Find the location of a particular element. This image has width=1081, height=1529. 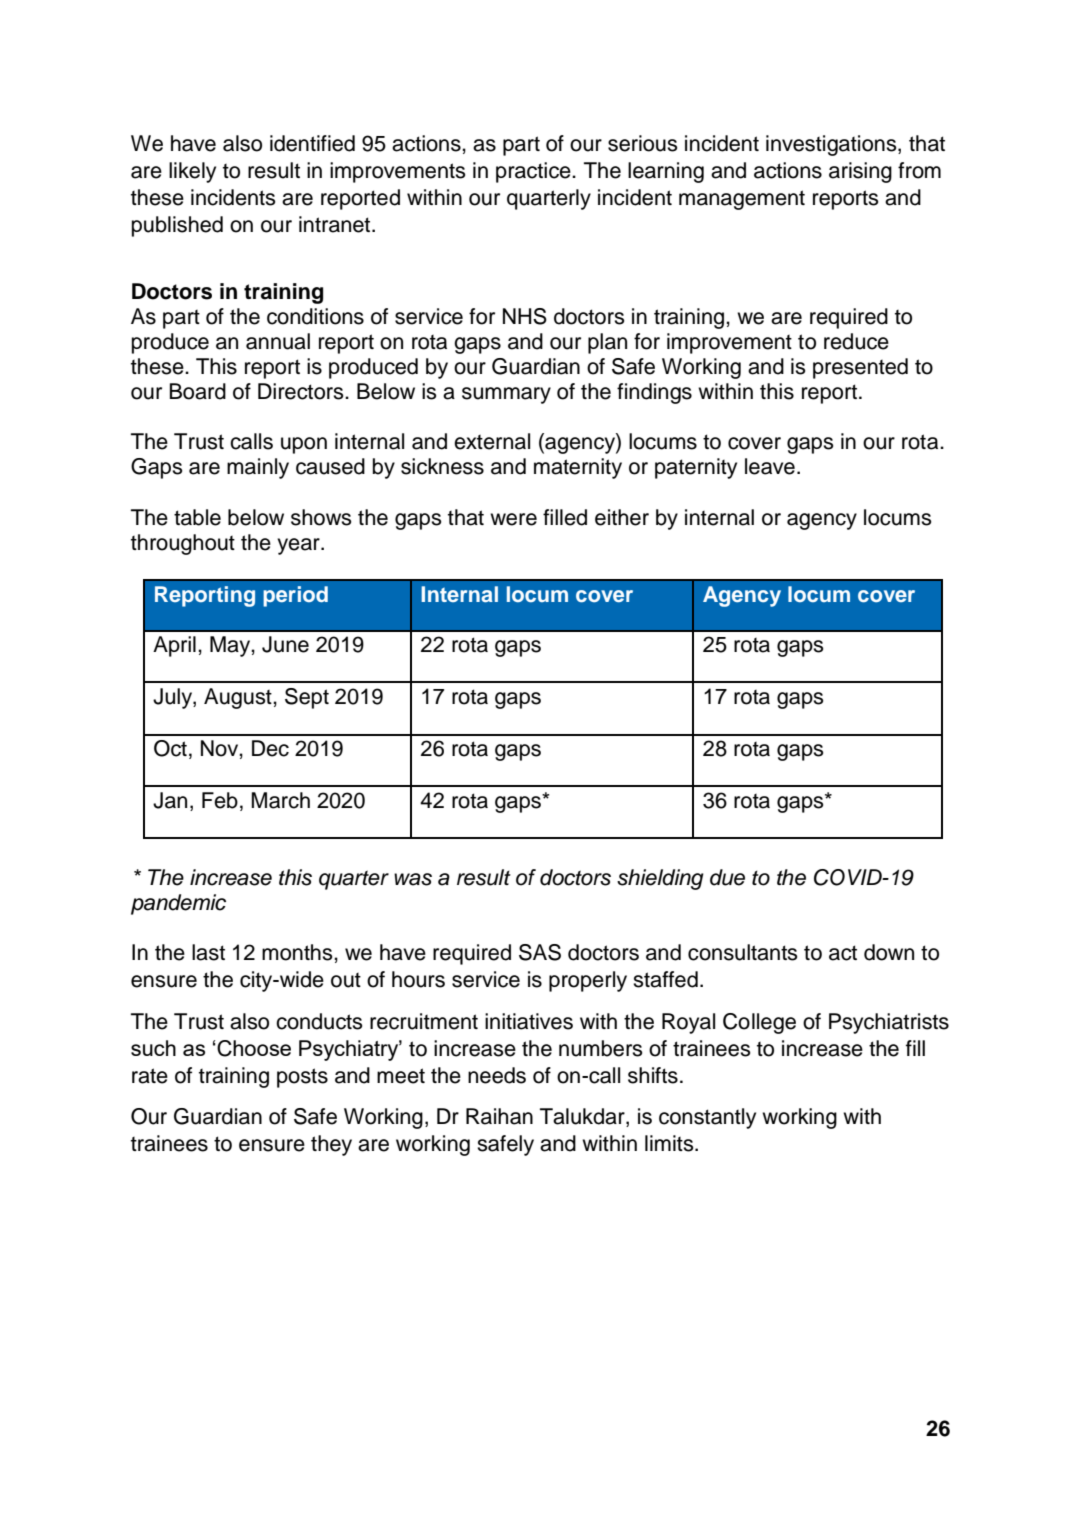

leave is located at coordinates (770, 466).
